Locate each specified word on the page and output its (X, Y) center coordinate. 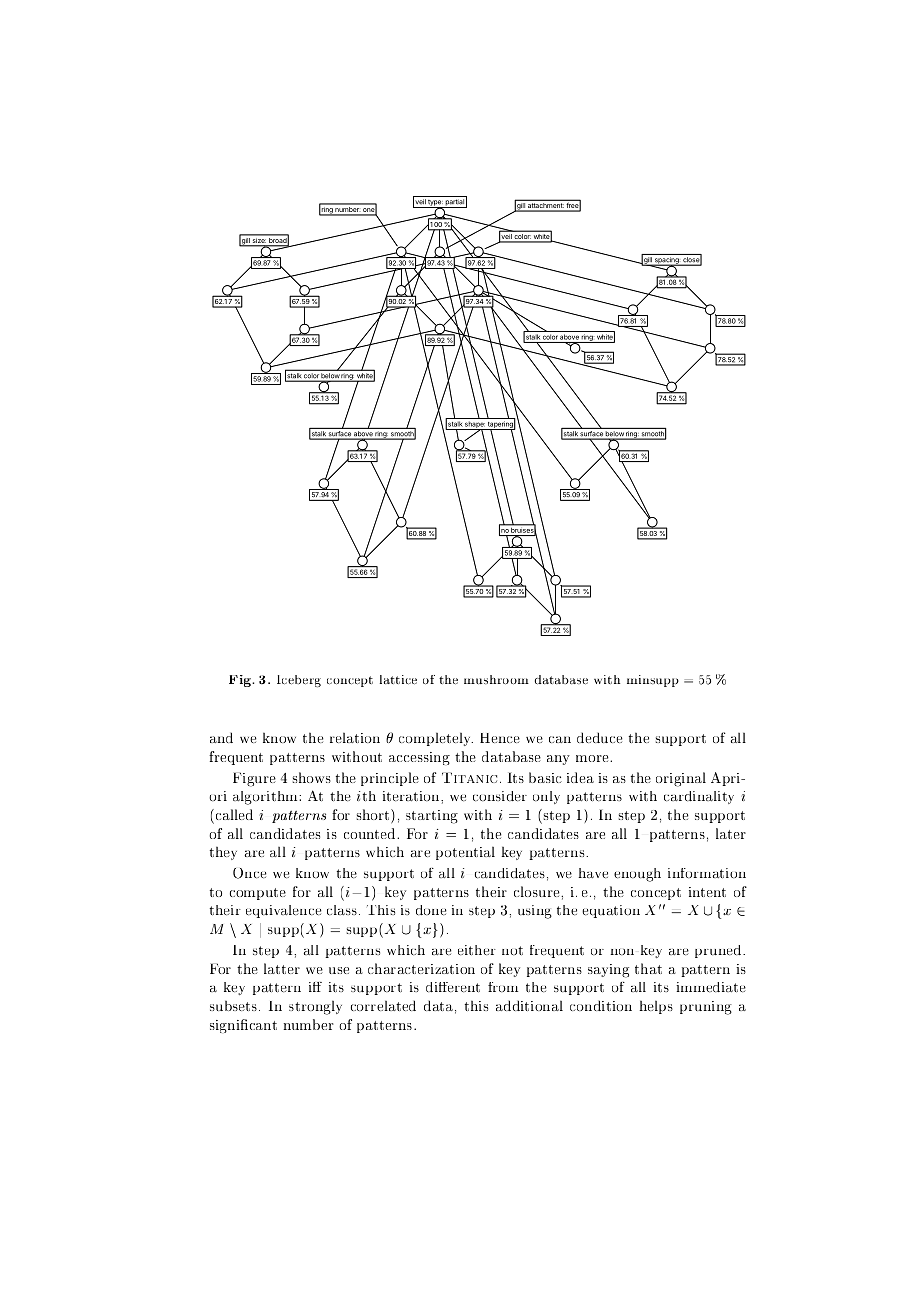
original (681, 779)
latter (282, 968)
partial (455, 203)
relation (355, 737)
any (558, 760)
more (593, 758)
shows (312, 777)
